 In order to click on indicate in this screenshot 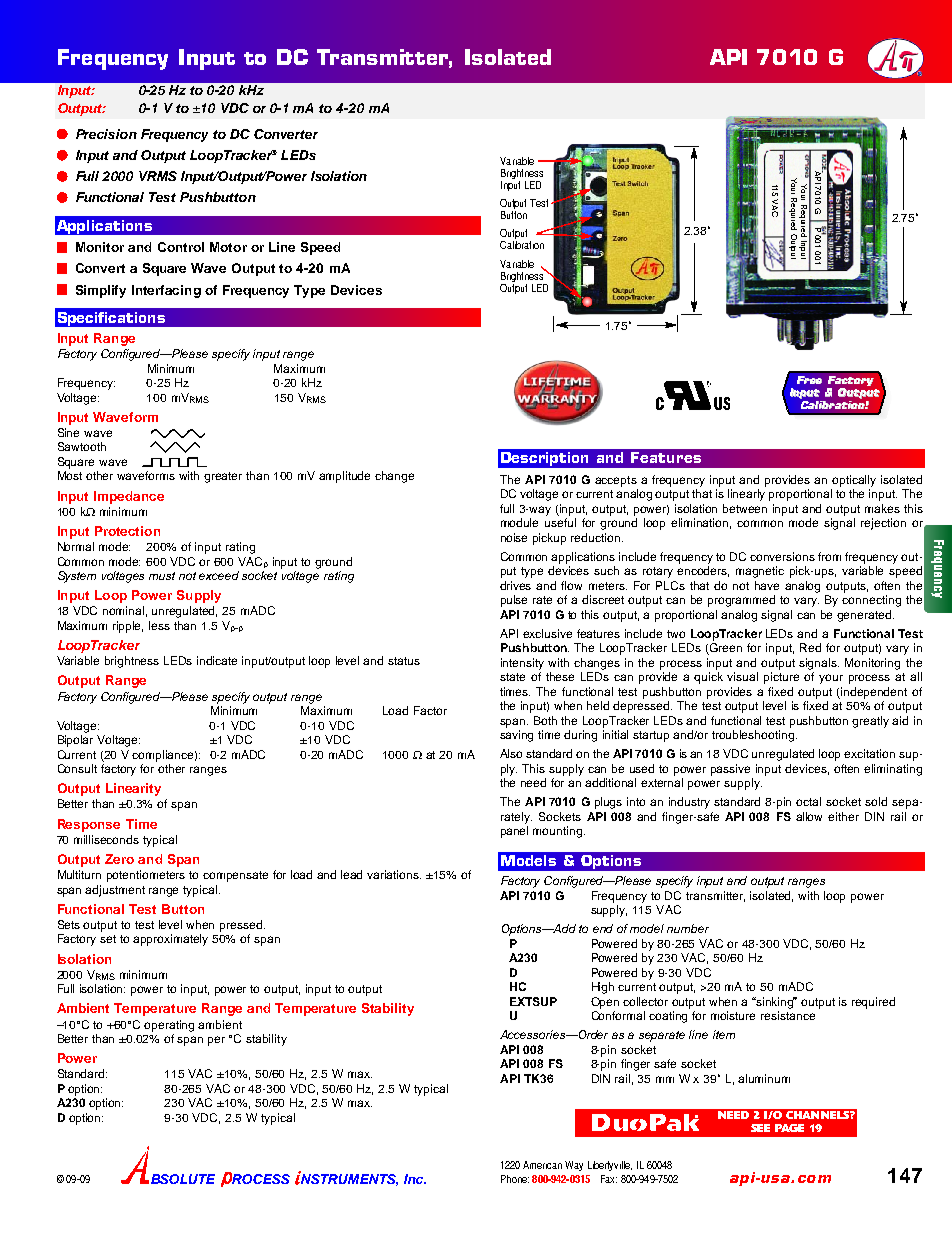, I will do `click(217, 660)`.
